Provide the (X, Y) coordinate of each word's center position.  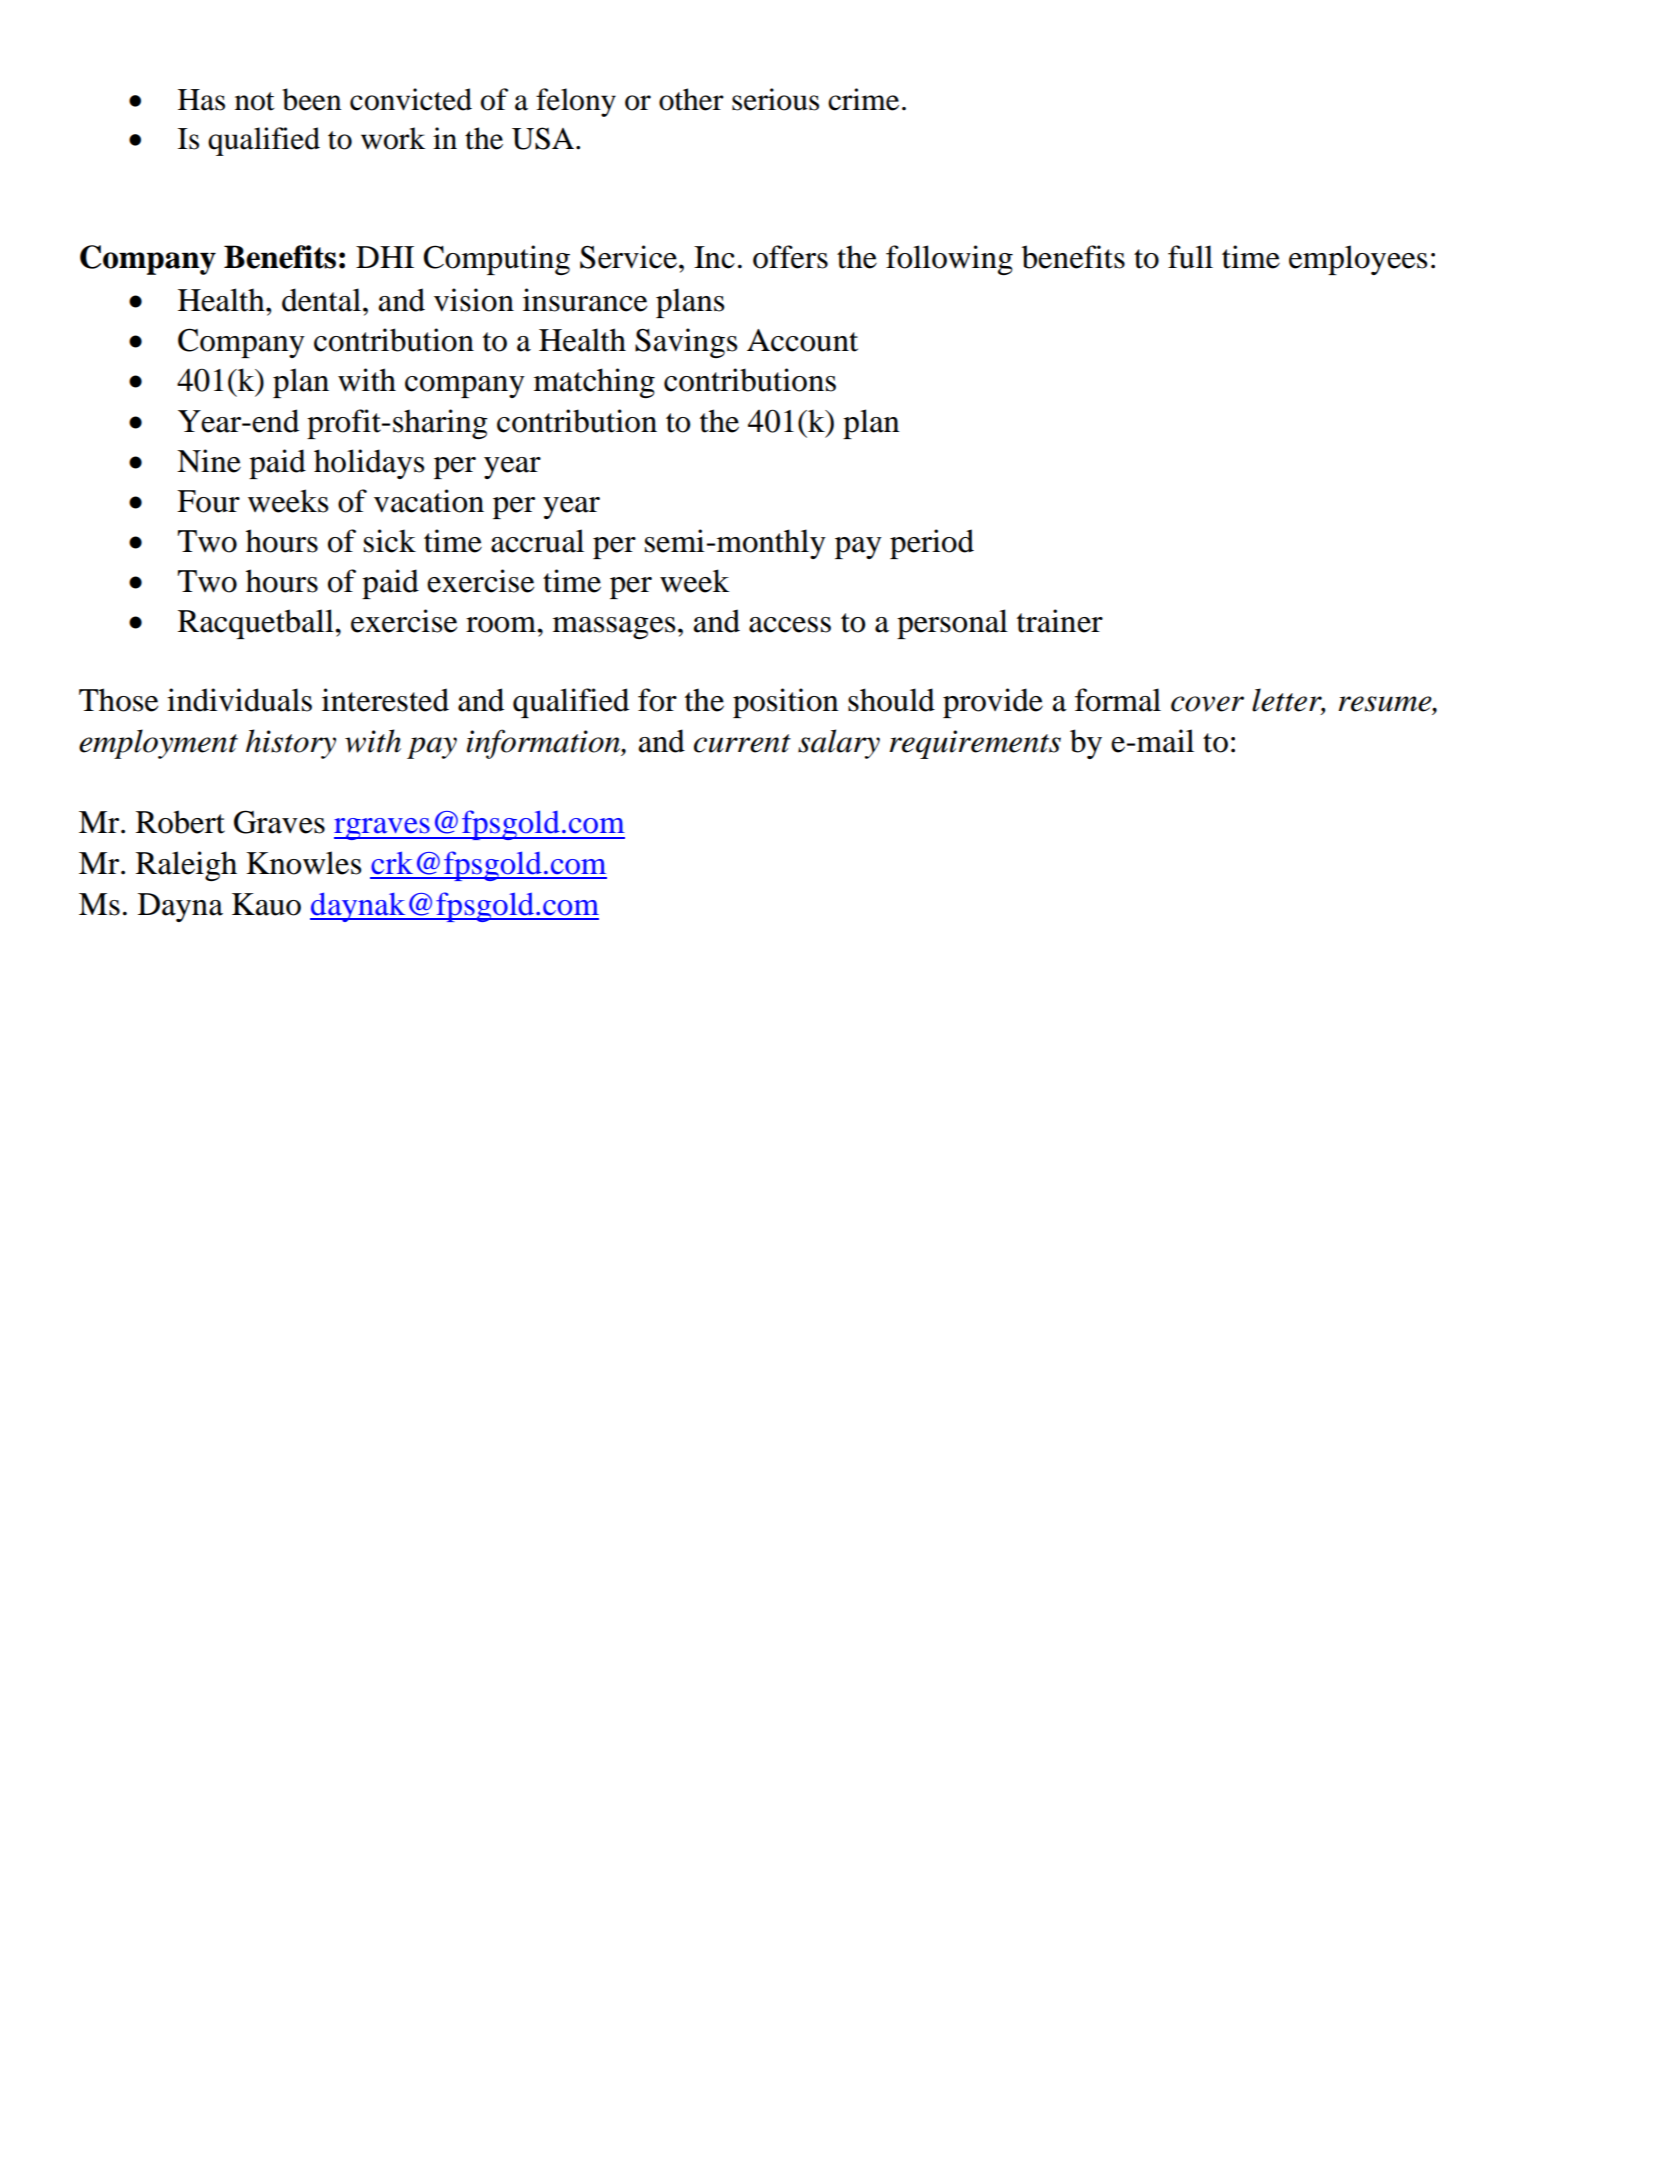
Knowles (303, 863)
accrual (537, 541)
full (1190, 257)
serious (775, 99)
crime (863, 99)
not (255, 101)
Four (208, 501)
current (742, 743)
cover (1207, 704)
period (932, 544)
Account (802, 340)
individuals (239, 700)
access (790, 625)
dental (321, 300)
